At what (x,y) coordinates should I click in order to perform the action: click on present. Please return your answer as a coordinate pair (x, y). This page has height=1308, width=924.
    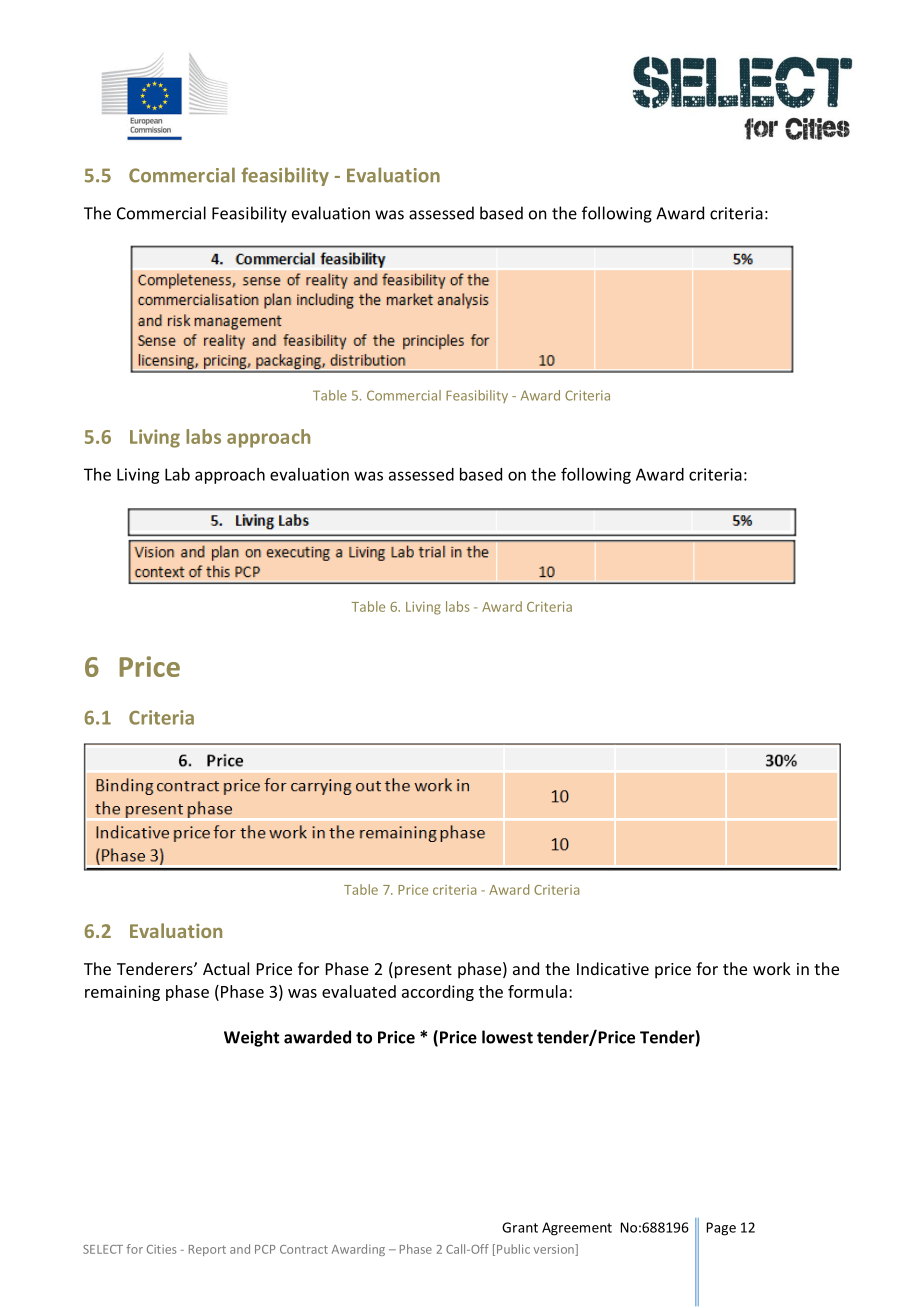
    Looking at the image, I should click on (423, 971).
